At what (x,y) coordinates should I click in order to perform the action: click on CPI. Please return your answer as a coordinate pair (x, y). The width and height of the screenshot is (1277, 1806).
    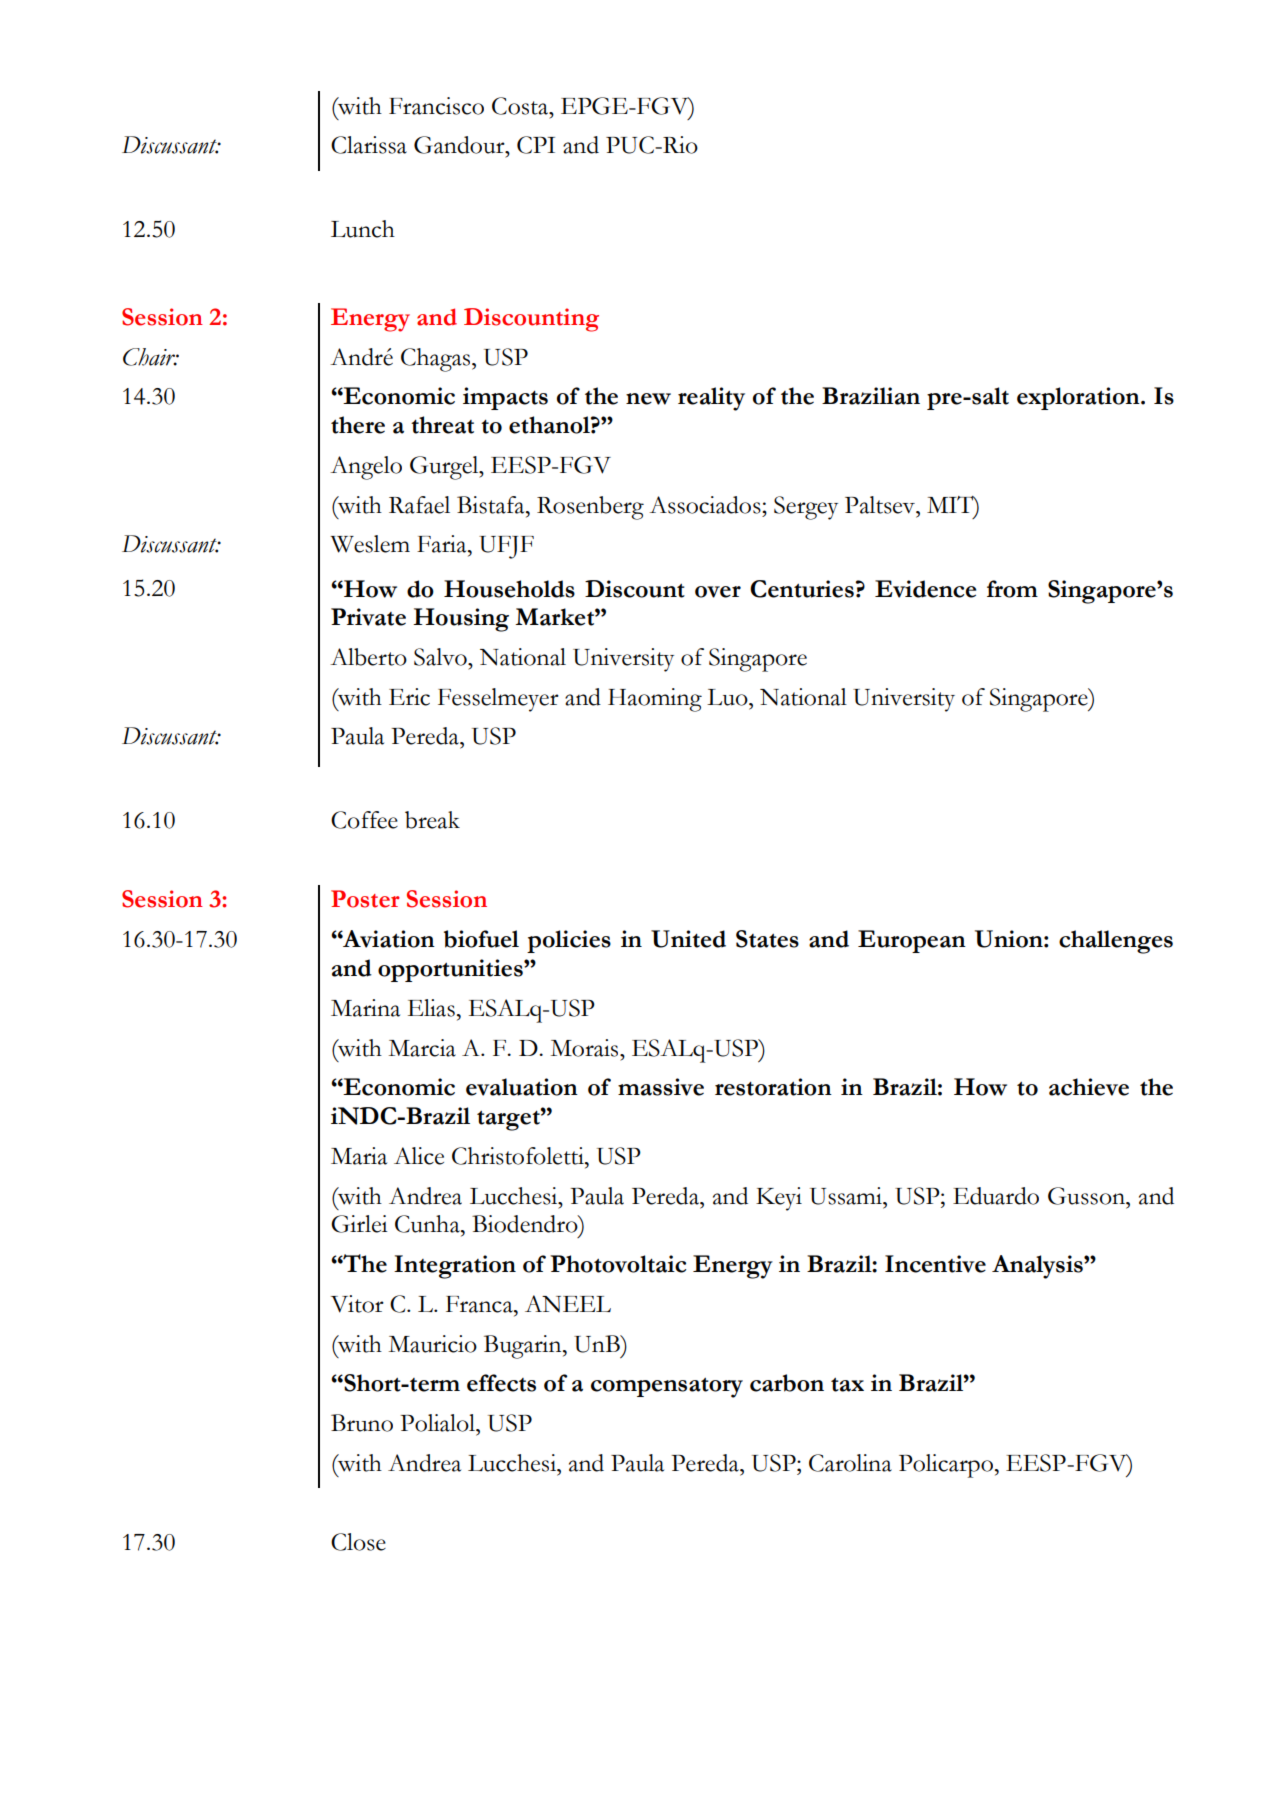
    Looking at the image, I should click on (536, 145).
